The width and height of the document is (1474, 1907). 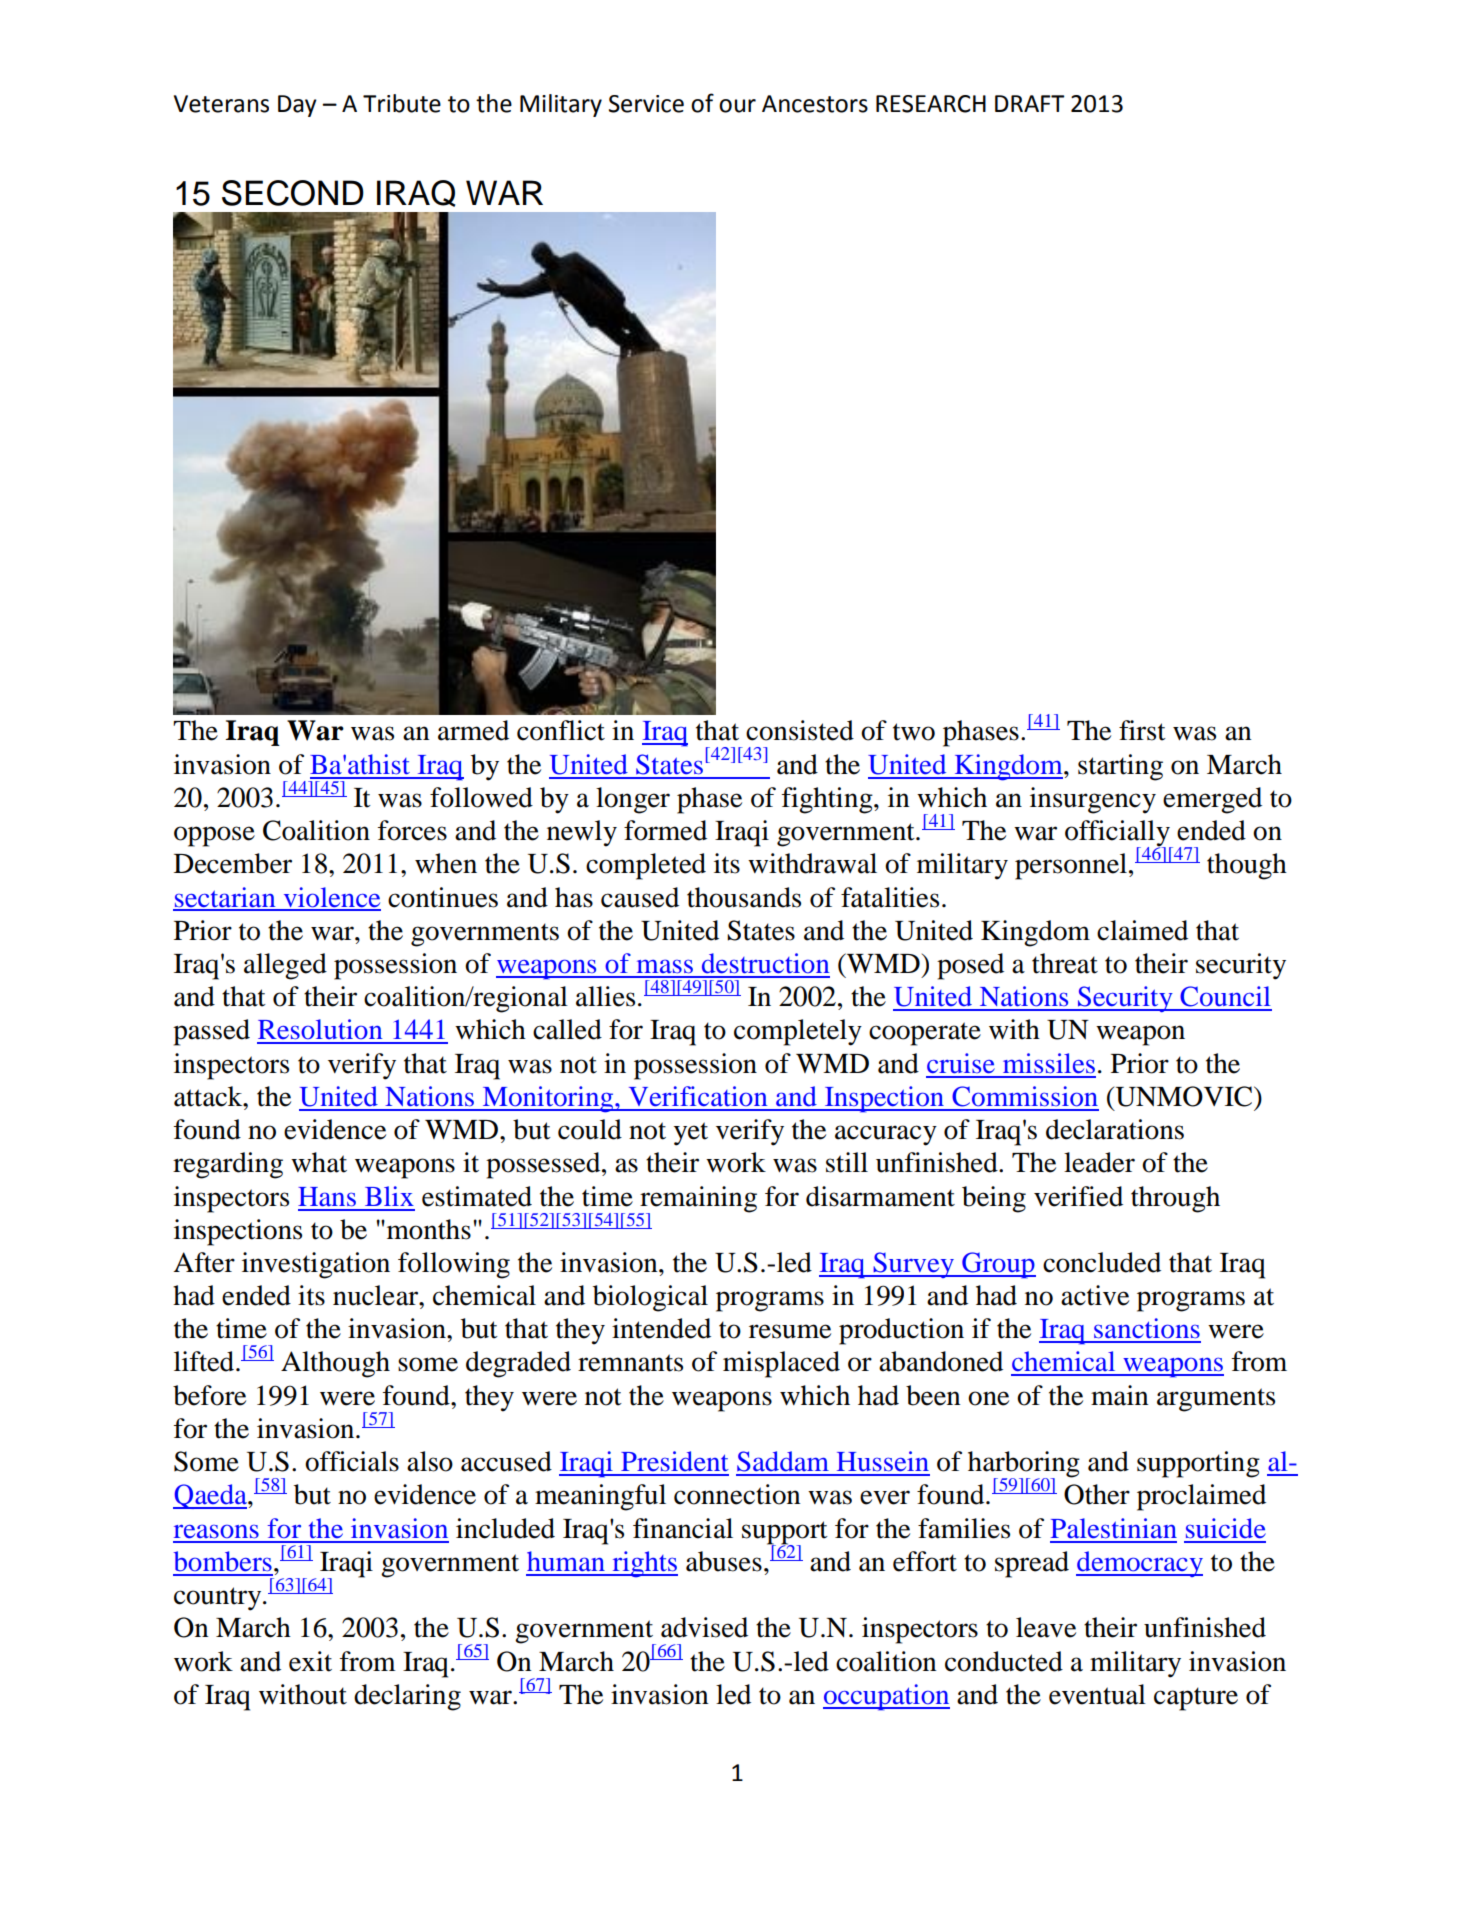 What do you see at coordinates (473, 730) in the document?
I see `armed` at bounding box center [473, 730].
